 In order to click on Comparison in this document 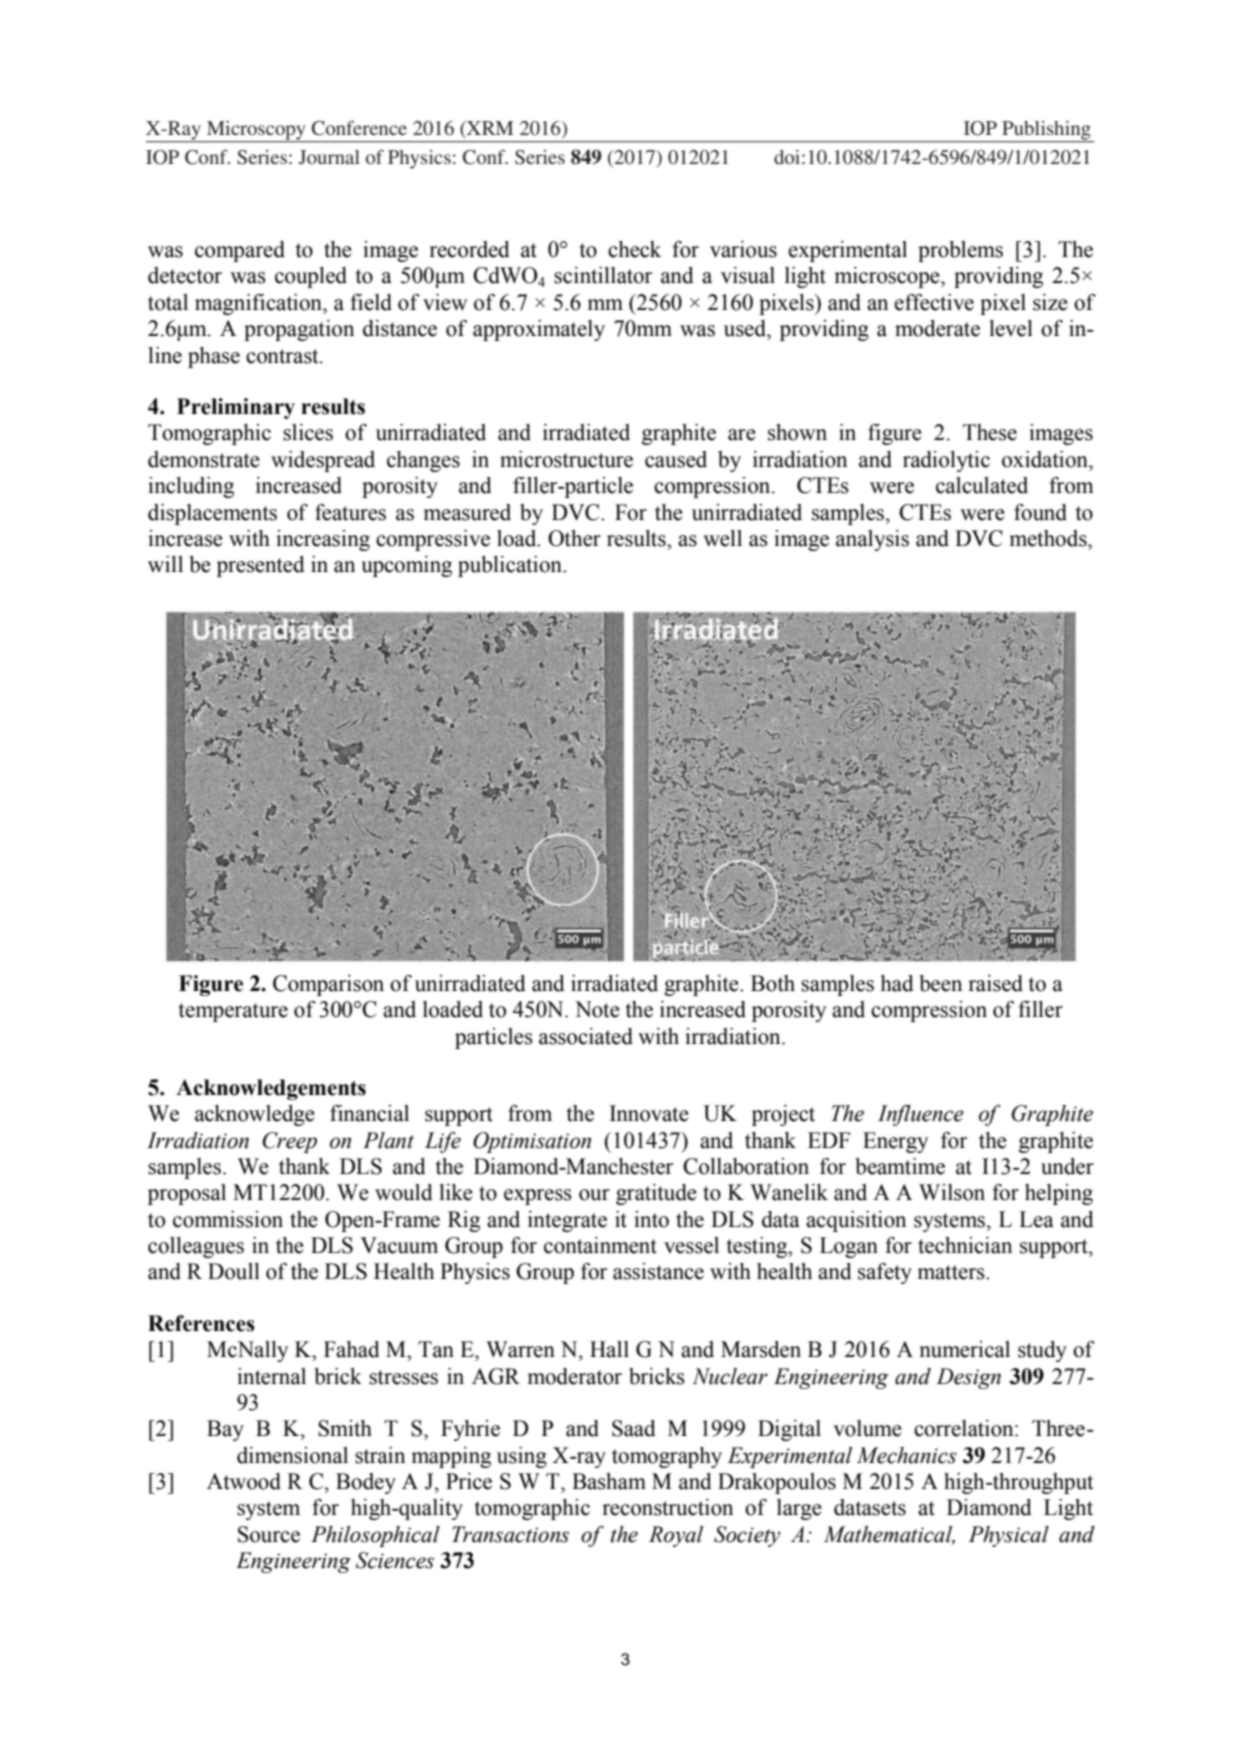, I will do `click(328, 985)`.
